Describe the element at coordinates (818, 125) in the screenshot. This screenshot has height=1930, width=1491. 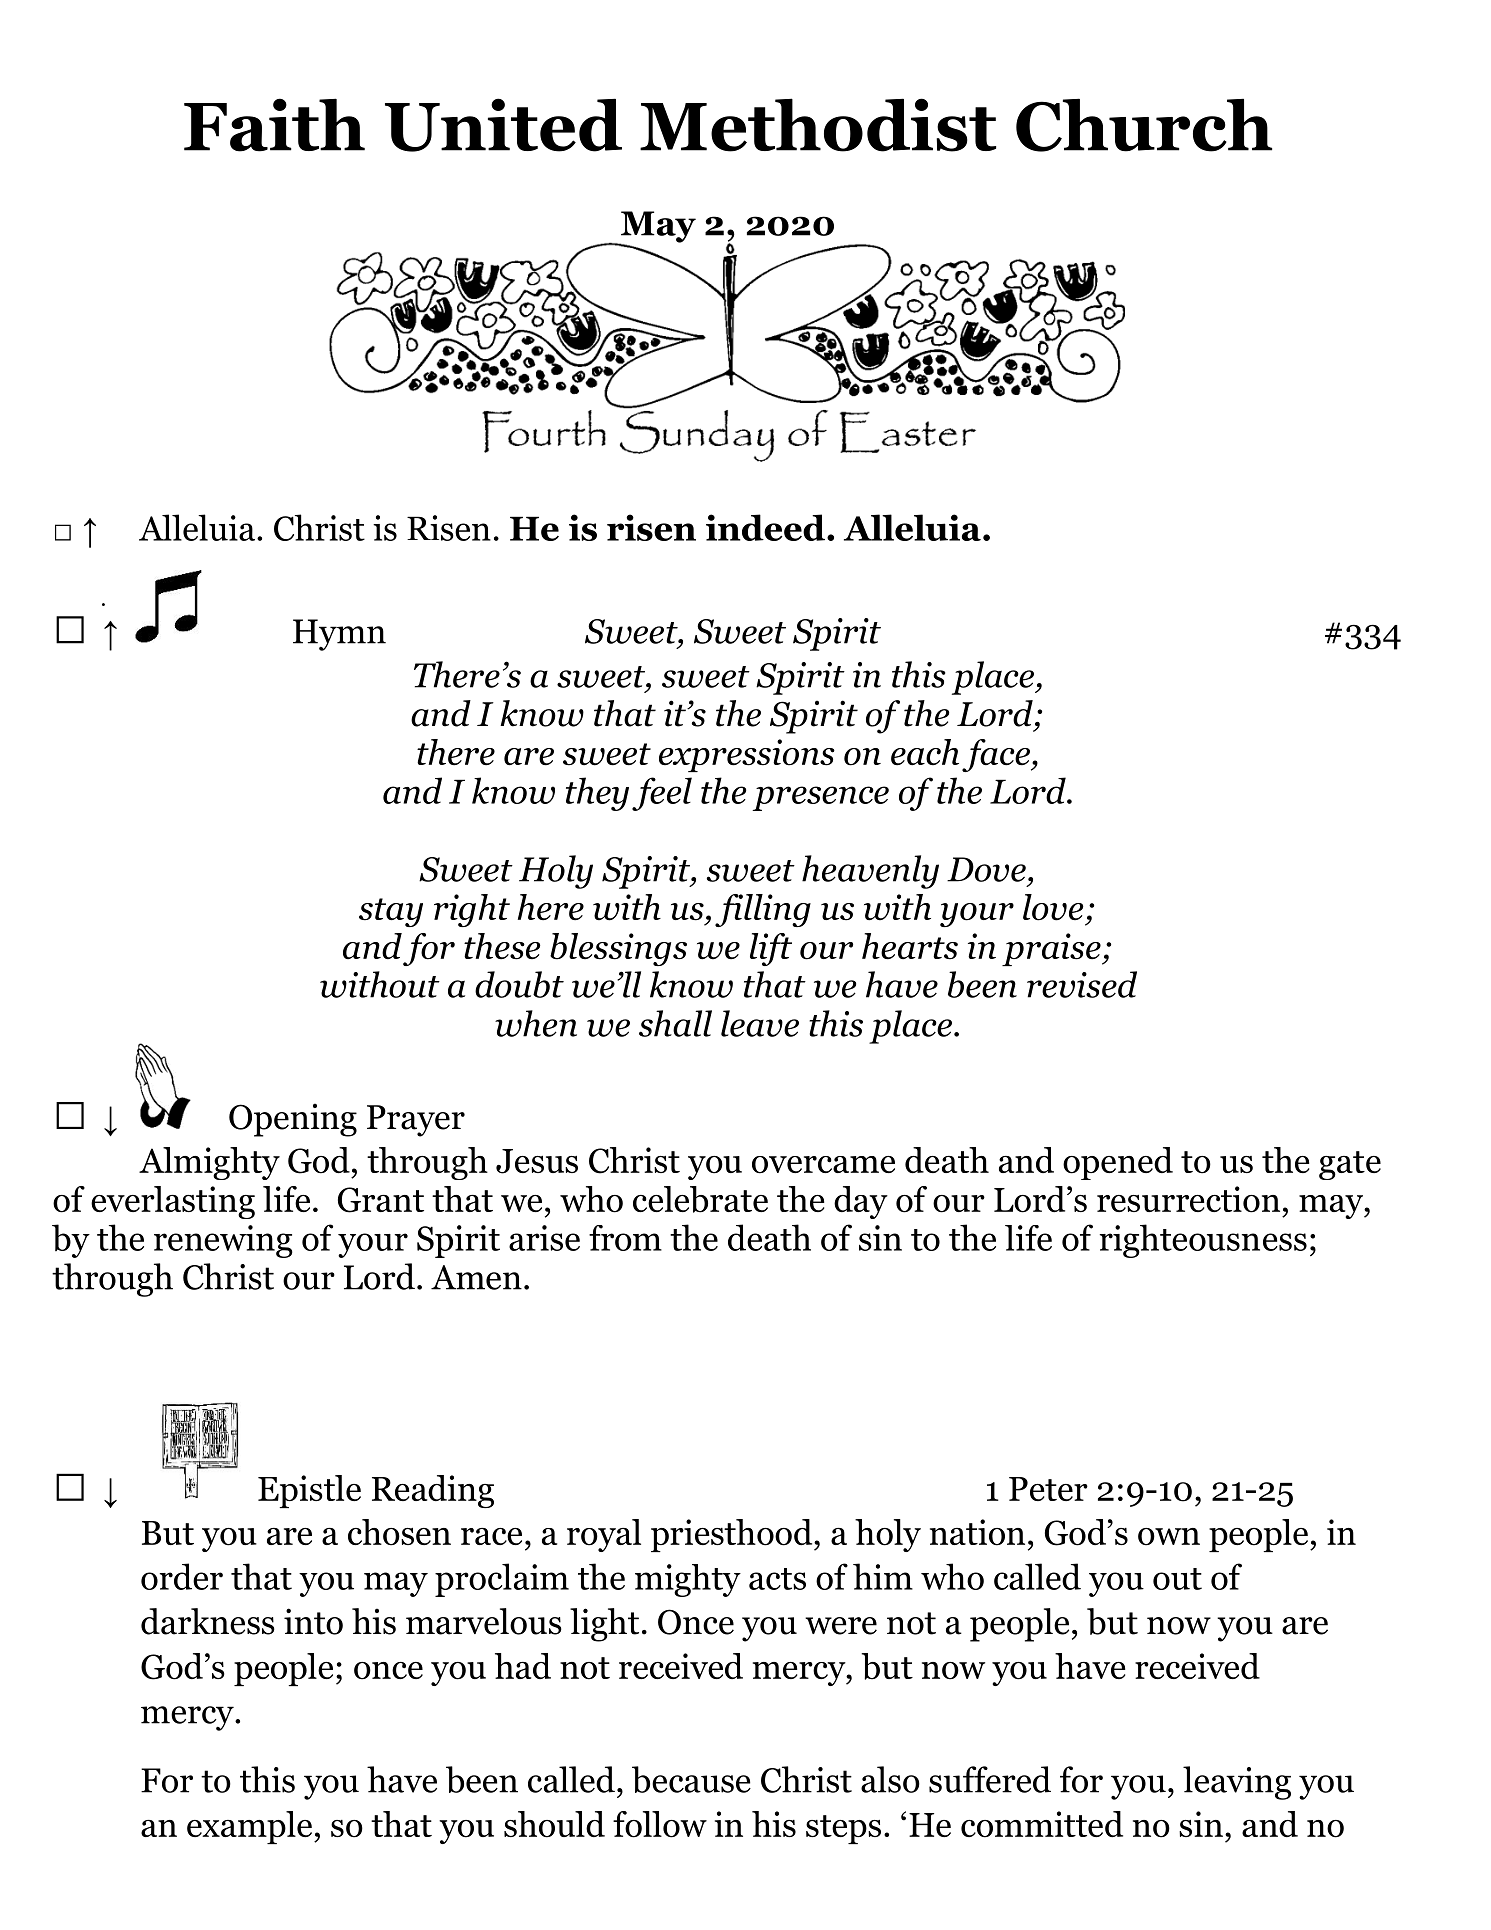
I see `Methodist` at that location.
